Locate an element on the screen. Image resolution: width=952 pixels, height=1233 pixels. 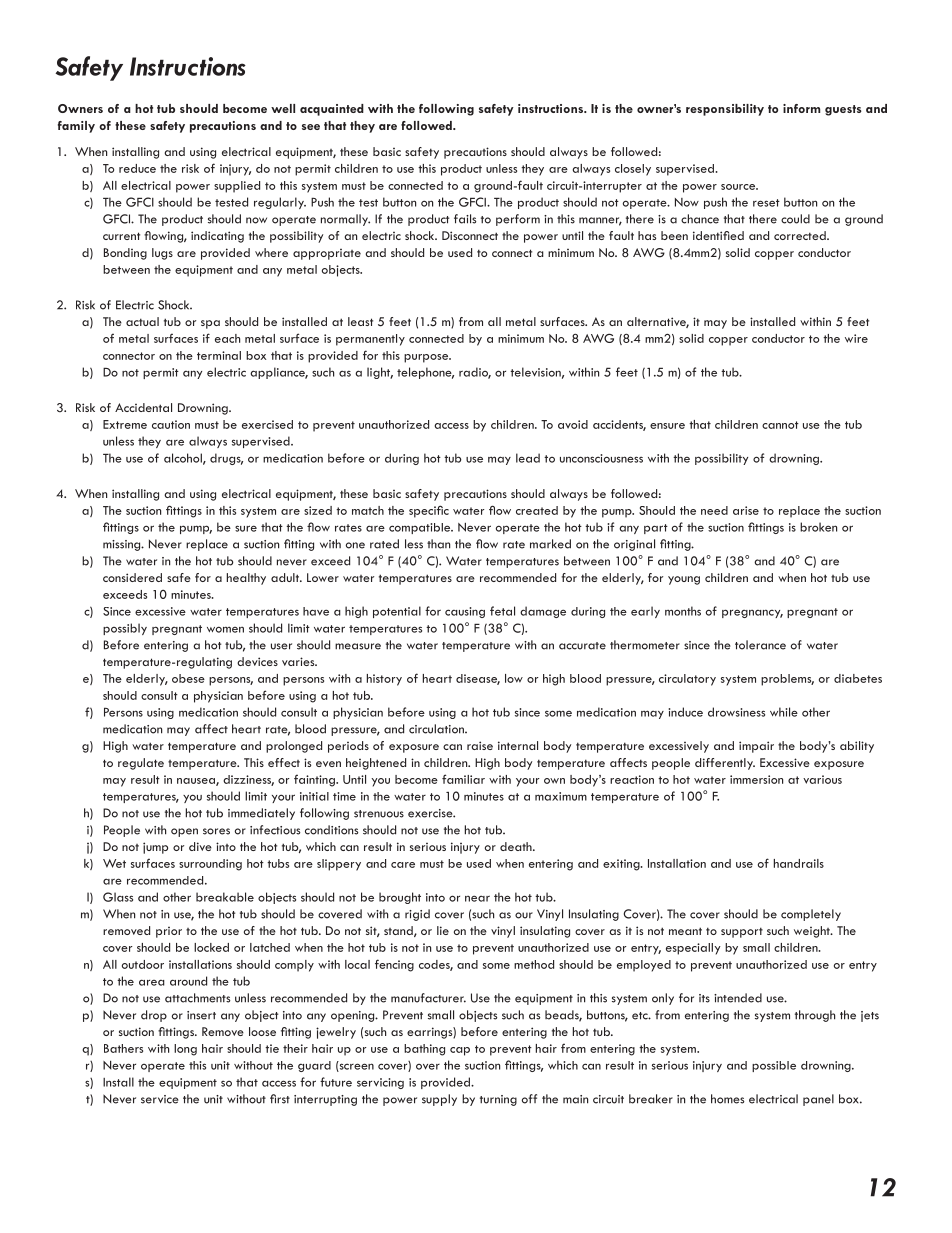
inform is located at coordinates (801, 108).
